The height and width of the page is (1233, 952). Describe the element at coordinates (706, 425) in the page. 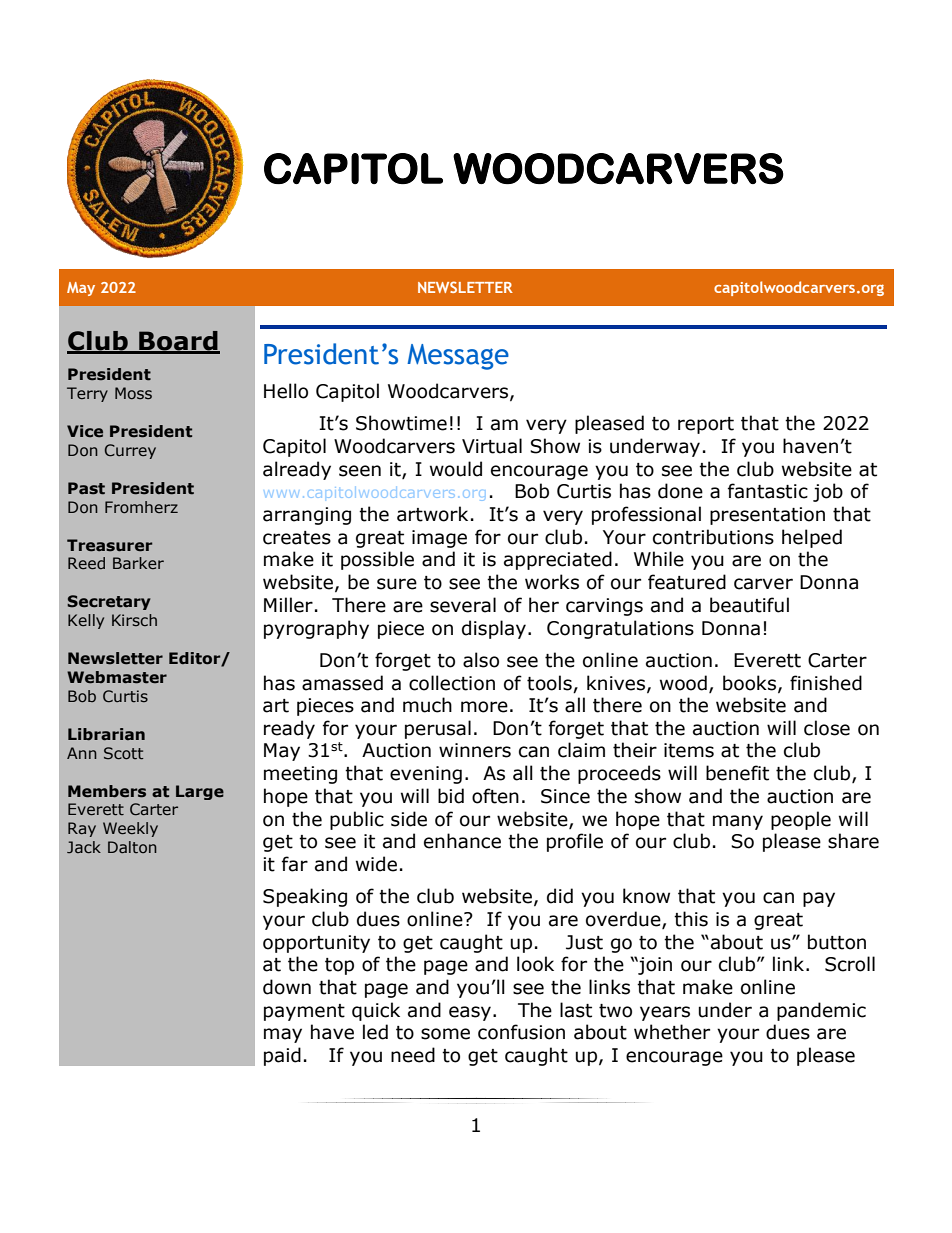

I see `report` at that location.
